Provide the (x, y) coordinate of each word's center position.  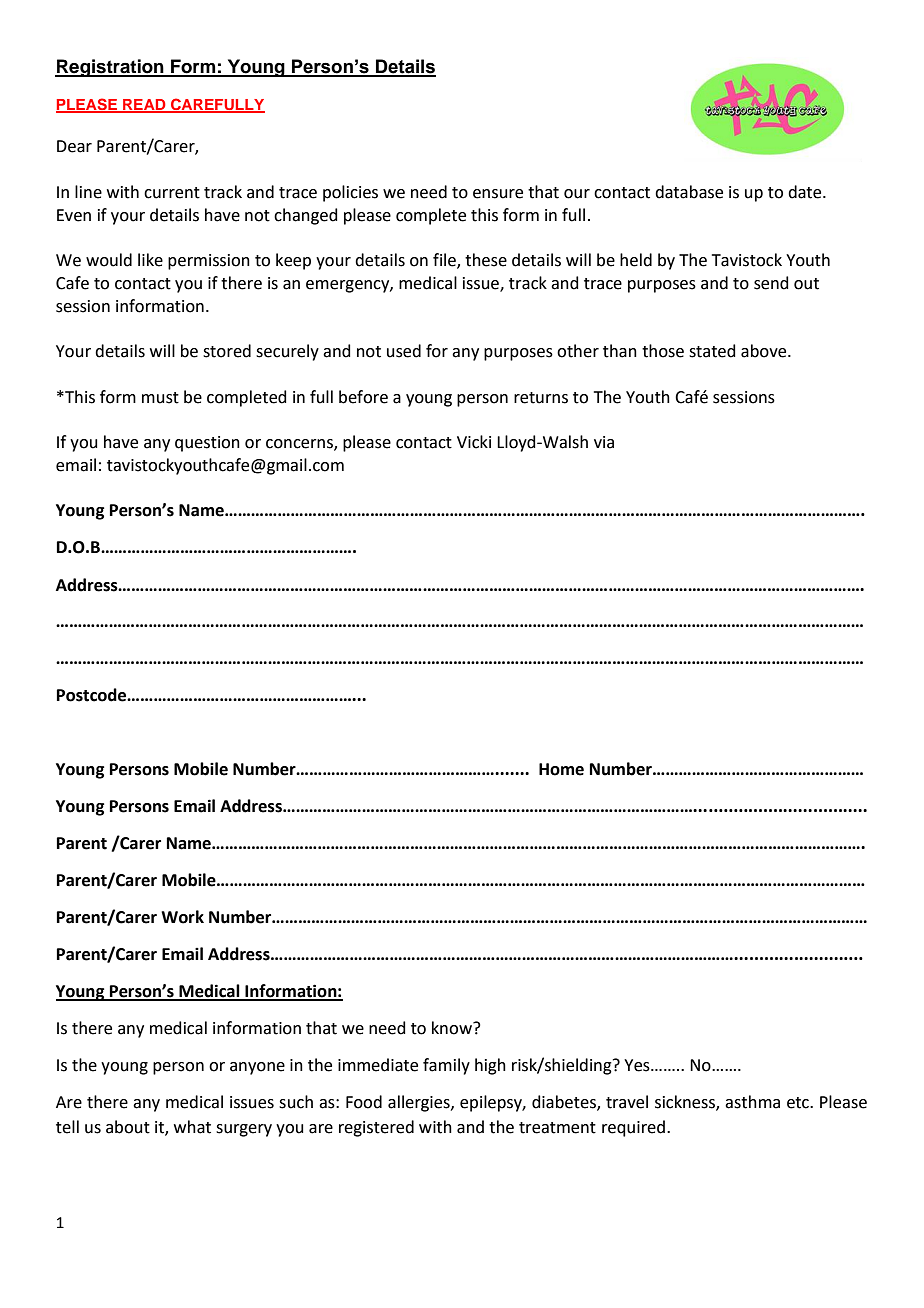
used (404, 351)
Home (561, 769)
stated (712, 351)
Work (182, 917)
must (160, 398)
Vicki (474, 442)
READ (144, 105)
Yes (638, 1065)
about (128, 1127)
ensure (498, 194)
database (689, 192)
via (604, 442)
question (207, 444)
